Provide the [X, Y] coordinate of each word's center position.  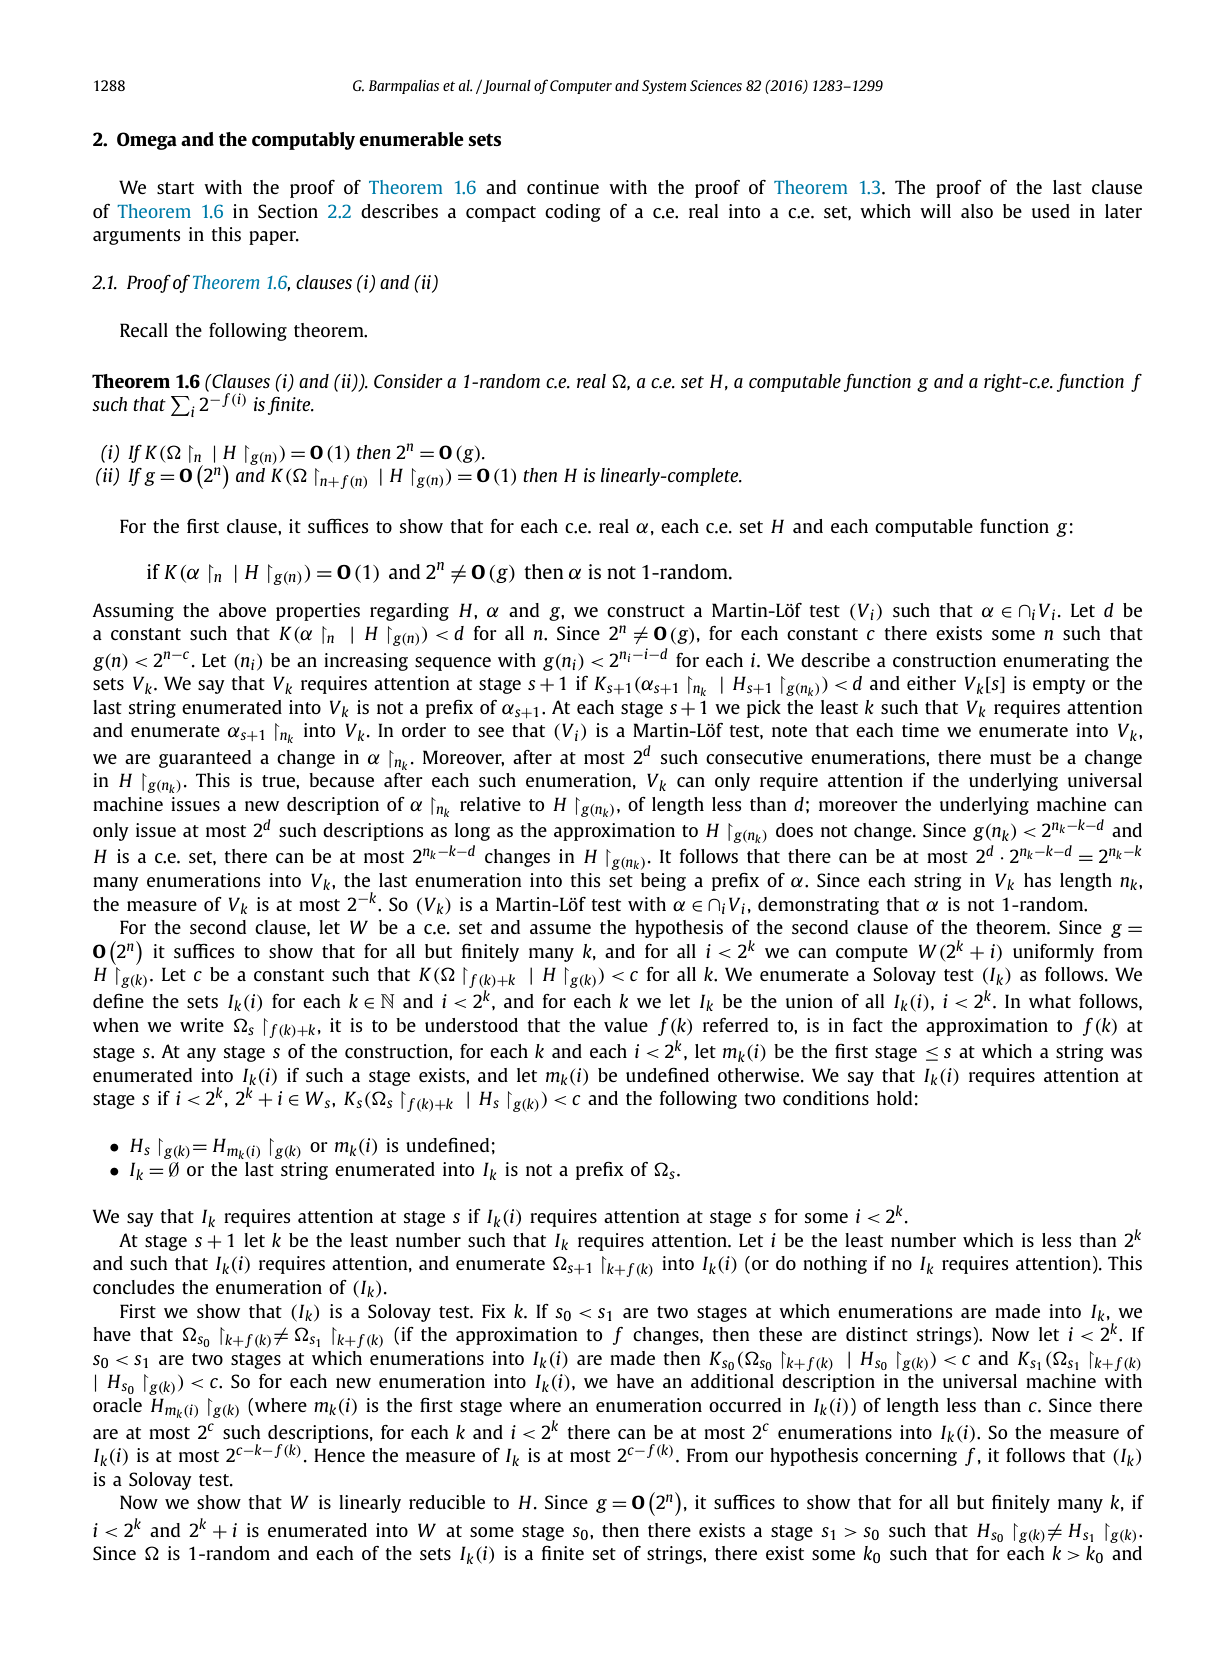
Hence [339, 1455]
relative [490, 804]
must [1010, 758]
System [664, 87]
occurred [745, 1405]
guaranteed [205, 759]
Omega [147, 141]
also [977, 211]
